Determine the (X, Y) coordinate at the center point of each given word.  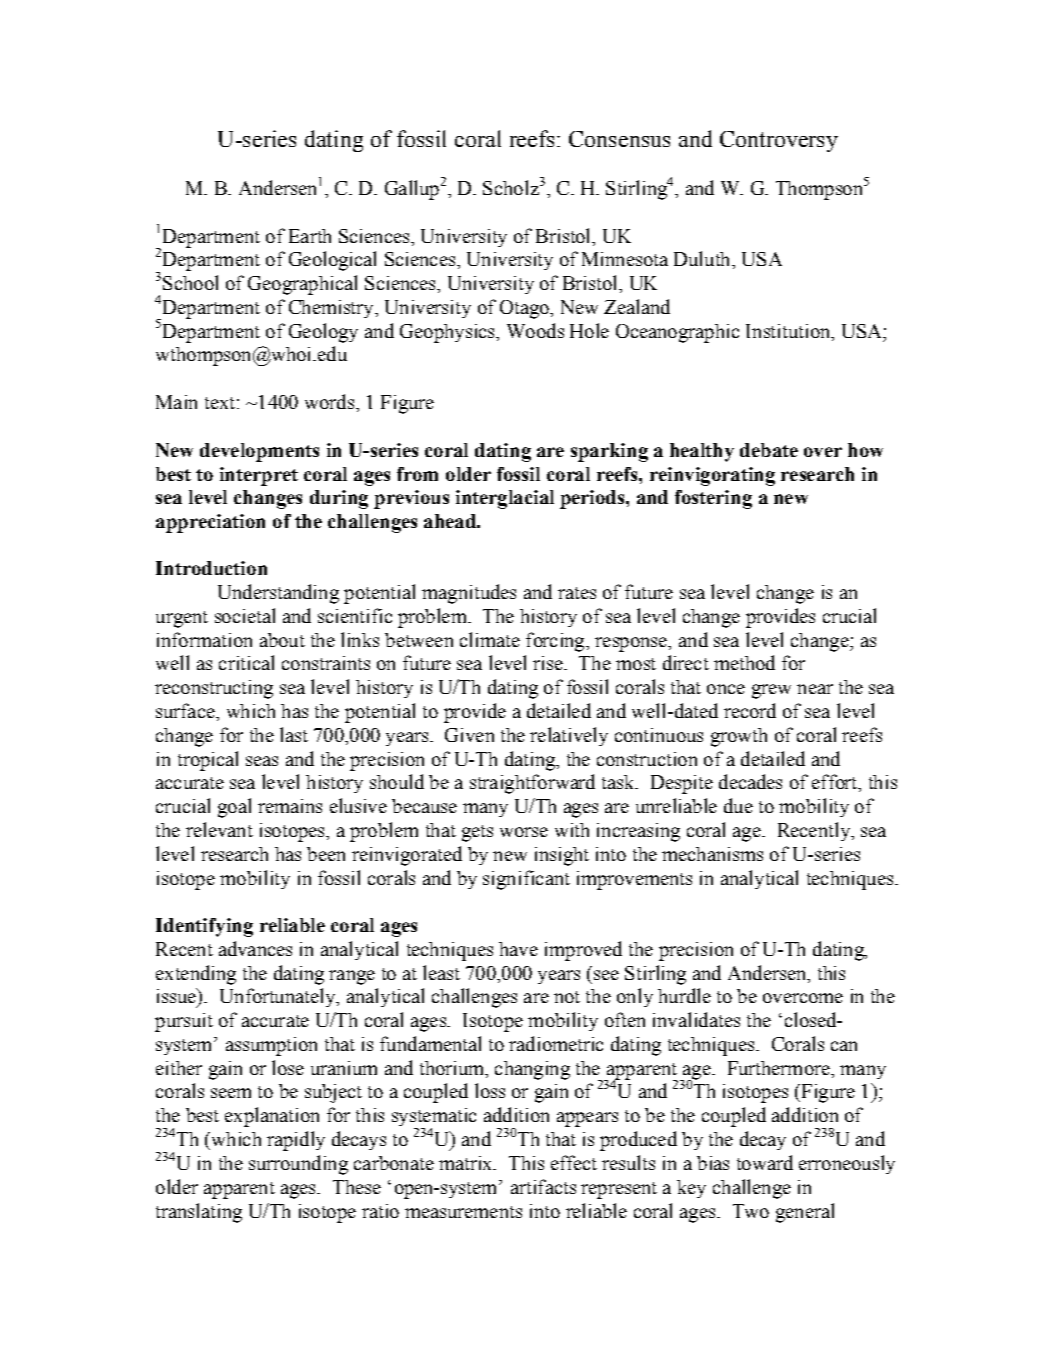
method (744, 662)
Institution (789, 332)
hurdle (684, 995)
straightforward (532, 784)
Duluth (703, 258)
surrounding (298, 1165)
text (220, 403)
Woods (535, 330)
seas (262, 761)
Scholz (511, 187)
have (518, 949)
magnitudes (469, 594)
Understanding (278, 594)
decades (750, 781)
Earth (310, 236)
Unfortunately (279, 997)
